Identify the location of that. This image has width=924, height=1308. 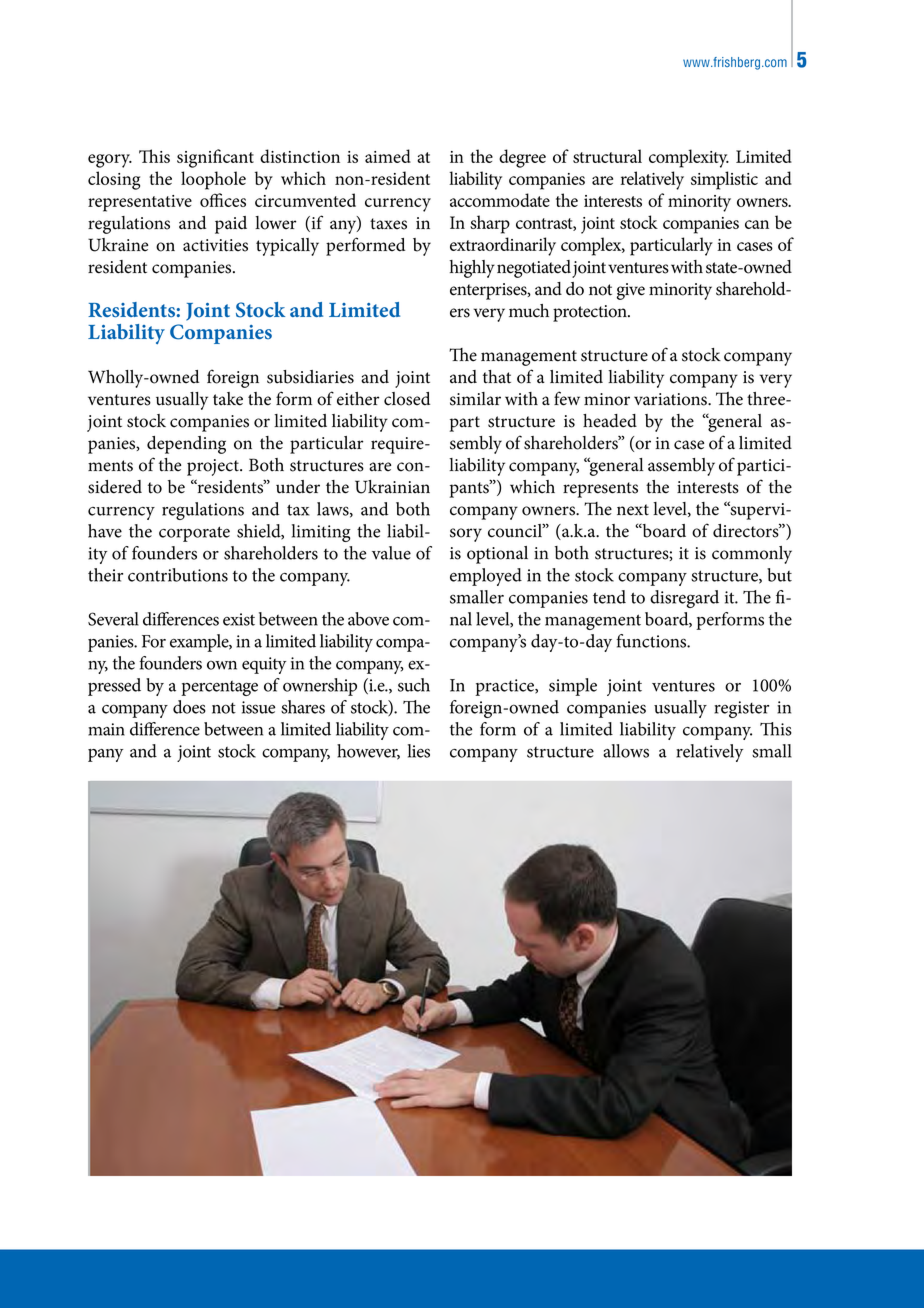
(497, 377).
